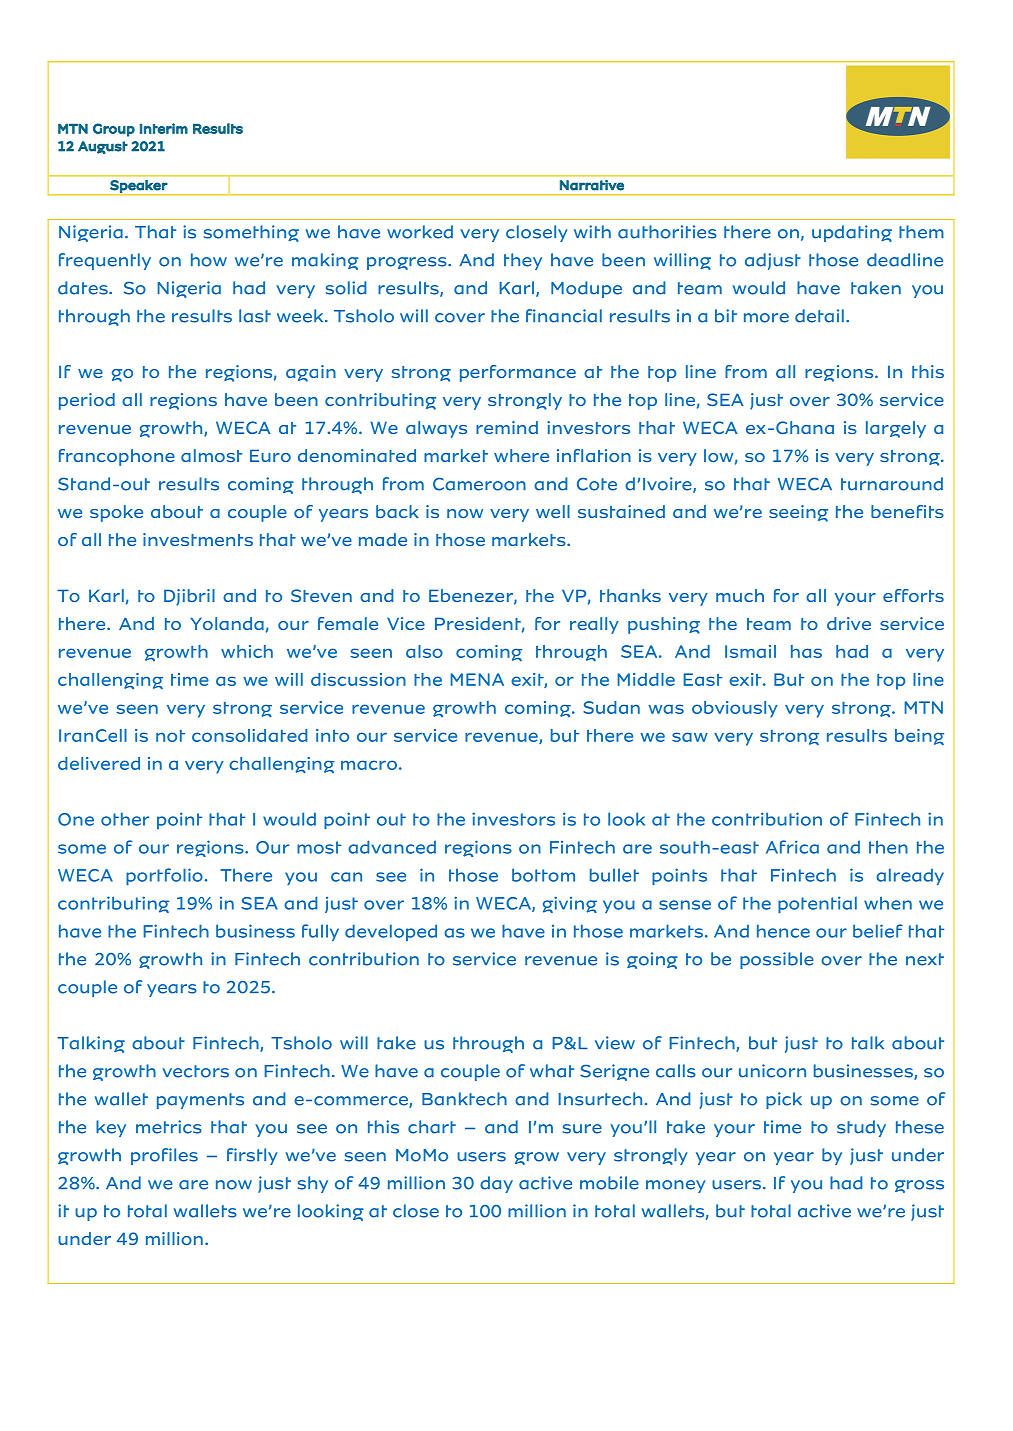 This image has height=1431, width=1013. What do you see at coordinates (477, 679) in the image?
I see `MENA` at bounding box center [477, 679].
